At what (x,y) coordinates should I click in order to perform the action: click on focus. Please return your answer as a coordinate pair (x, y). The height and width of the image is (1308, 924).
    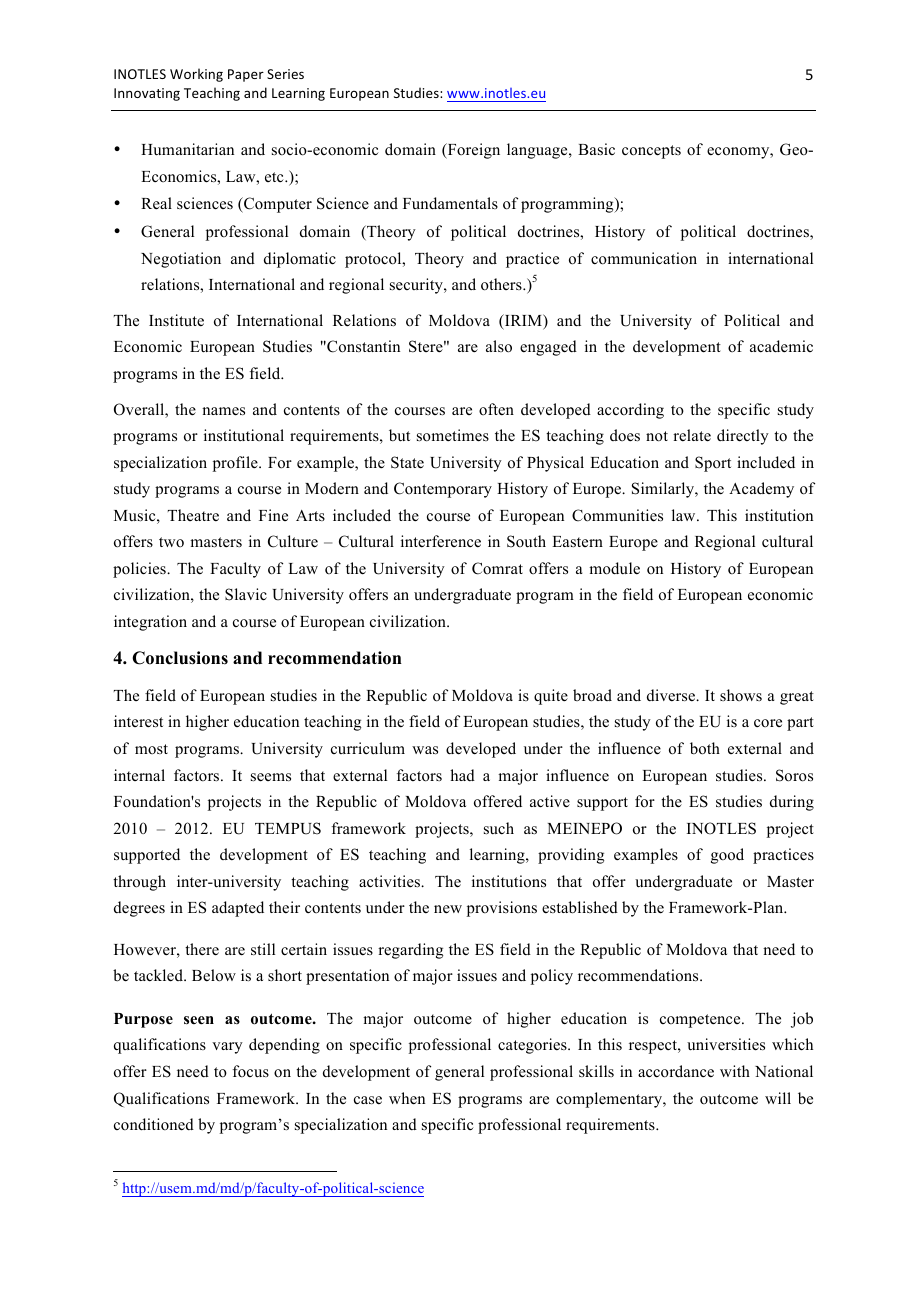
    Looking at the image, I should click on (251, 1071).
